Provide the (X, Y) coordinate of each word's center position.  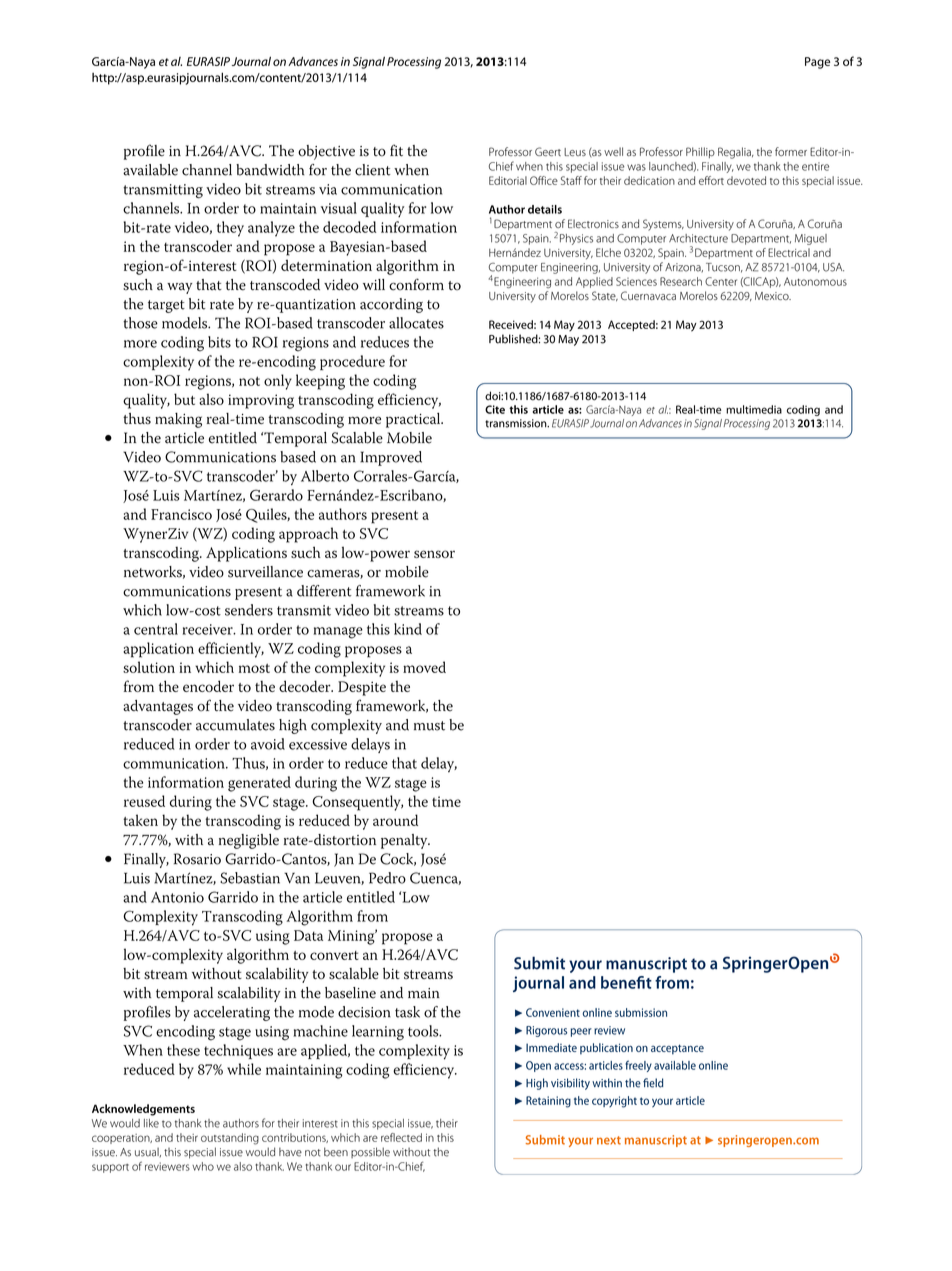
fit (396, 150)
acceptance (677, 1049)
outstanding (230, 1139)
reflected (401, 1137)
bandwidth (270, 170)
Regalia (735, 153)
